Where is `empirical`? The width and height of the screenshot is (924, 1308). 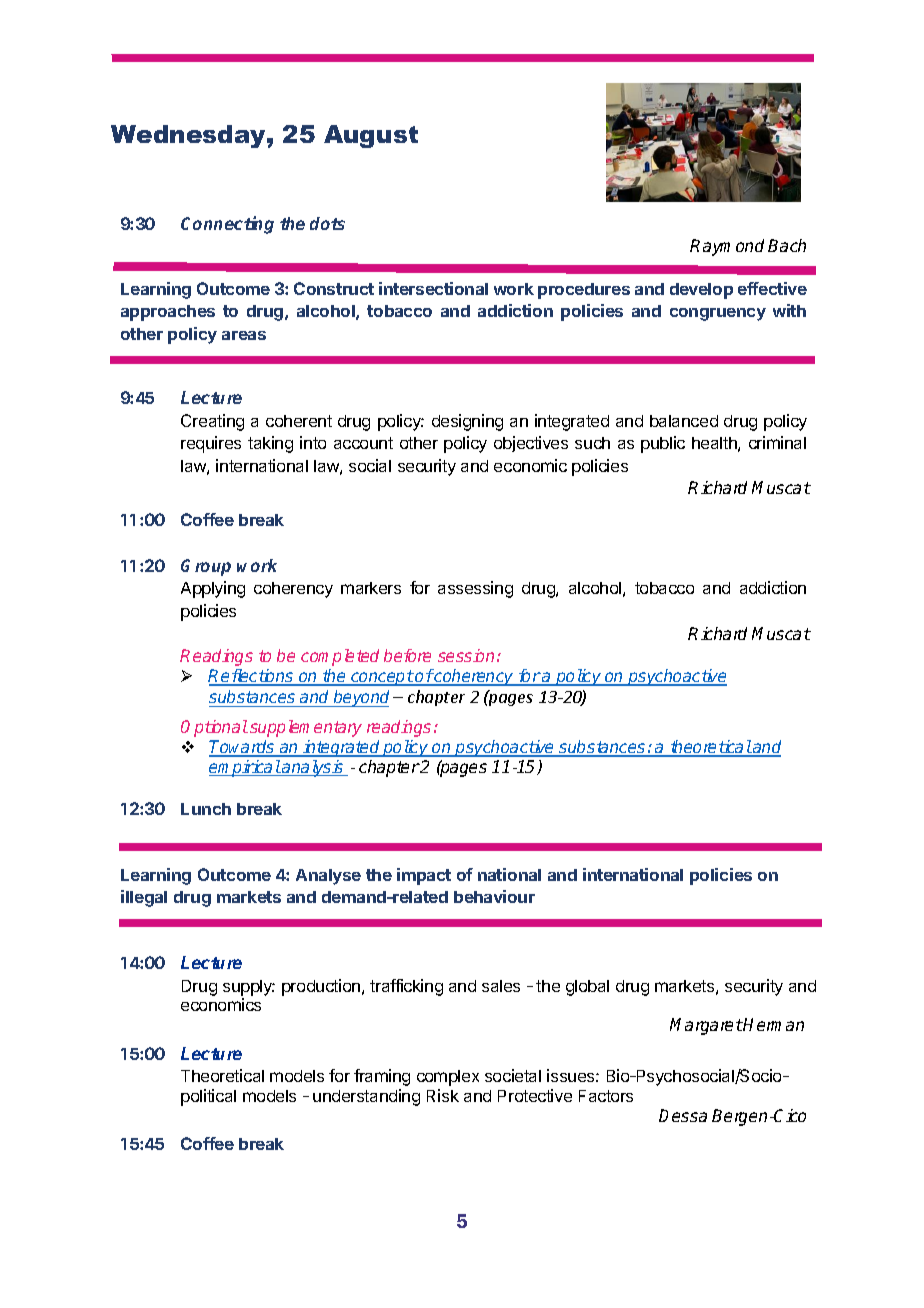 empirical is located at coordinates (245, 768).
